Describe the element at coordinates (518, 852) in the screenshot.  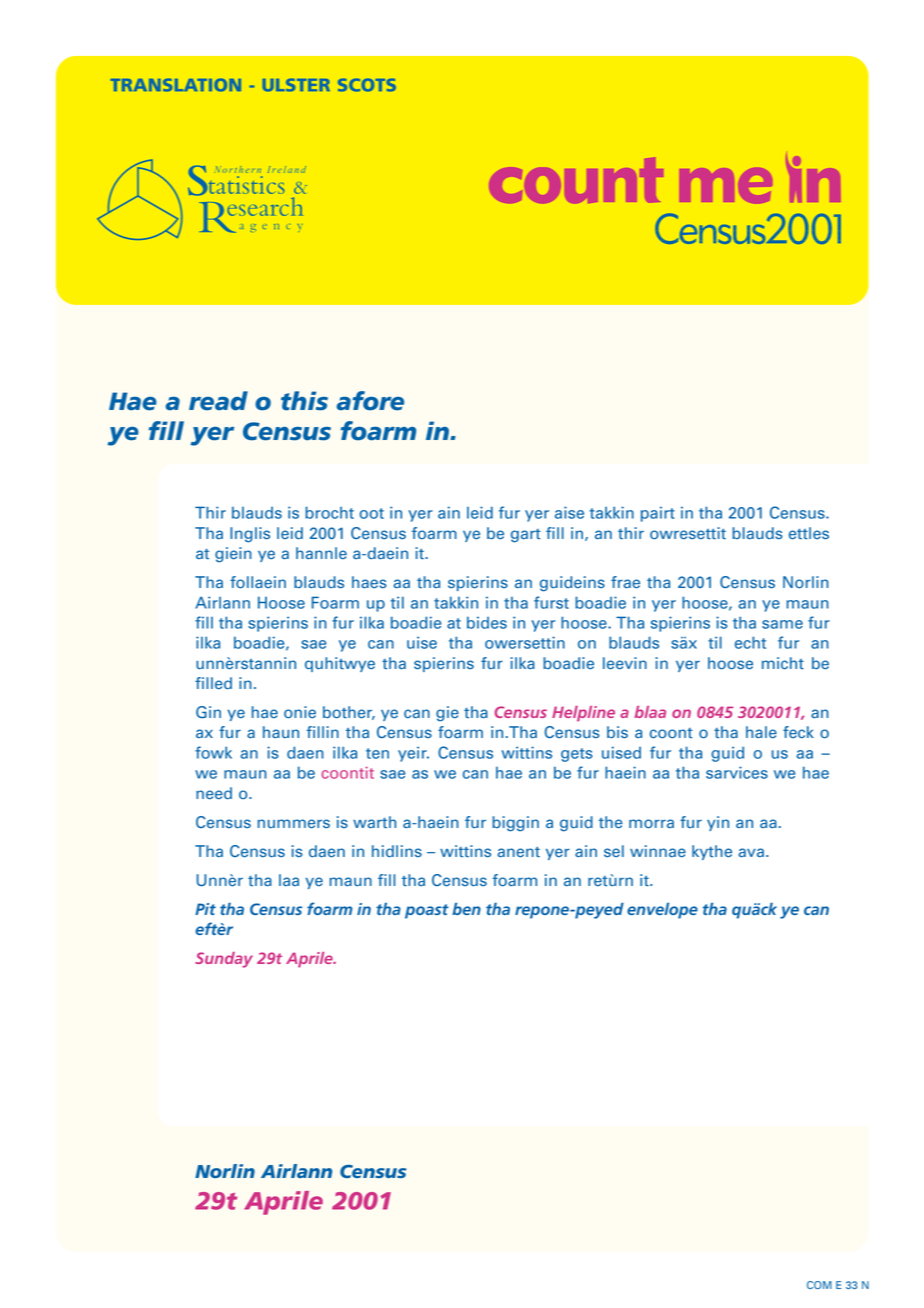
I see `anent` at that location.
